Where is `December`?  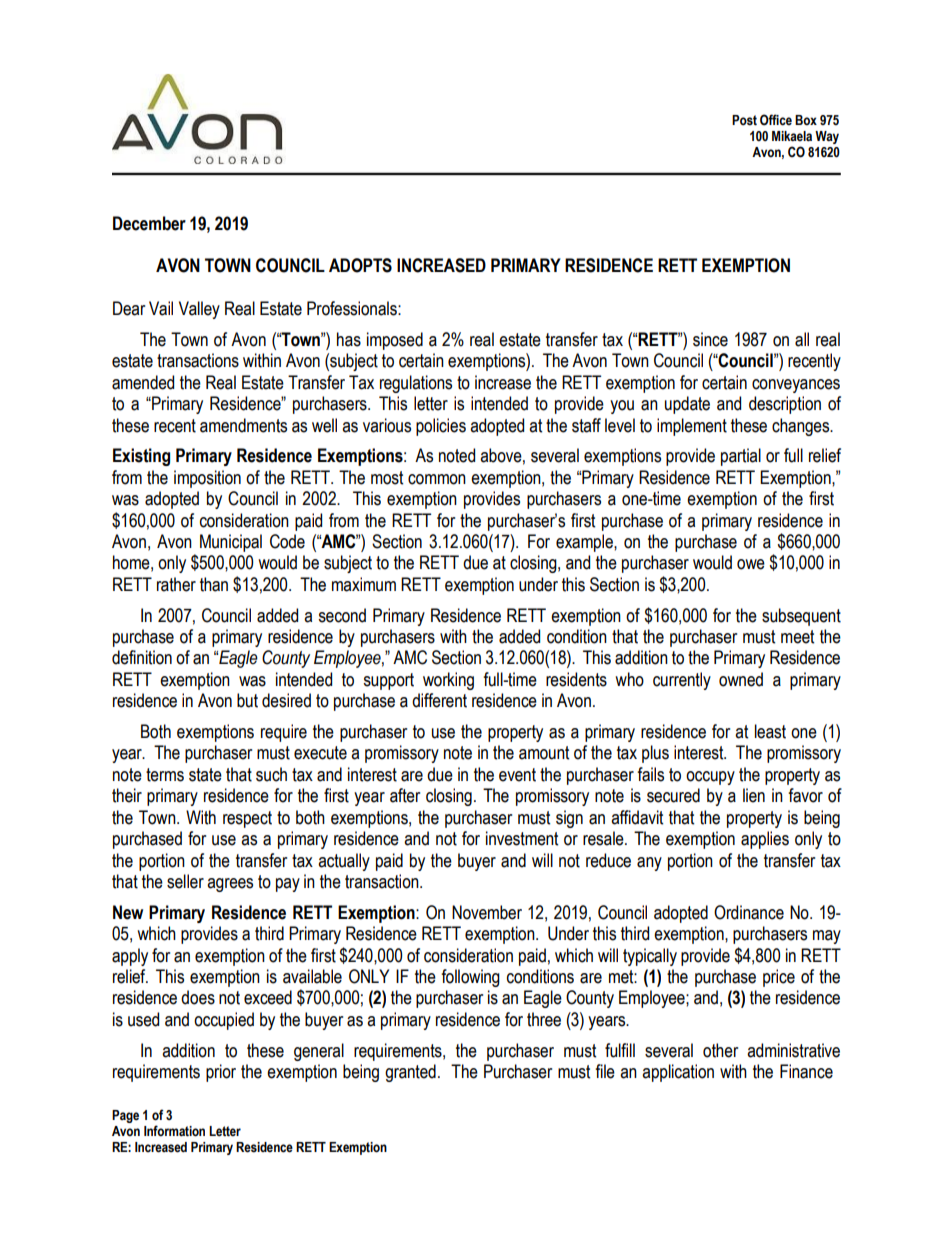
December is located at coordinates (149, 223).
